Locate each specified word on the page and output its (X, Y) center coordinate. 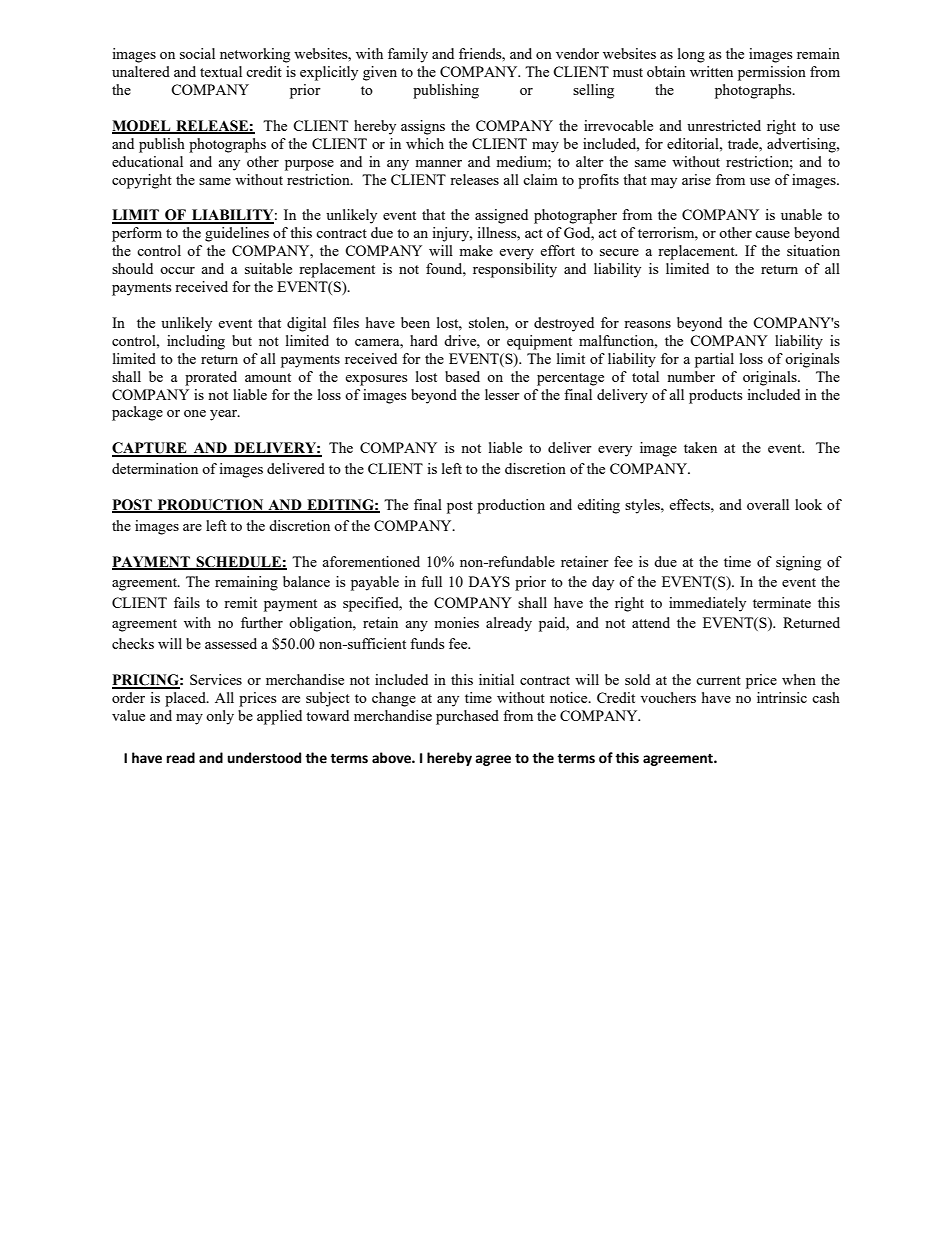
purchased (467, 717)
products (715, 396)
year (225, 415)
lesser (502, 394)
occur (177, 270)
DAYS (489, 581)
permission (772, 73)
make (476, 250)
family (408, 55)
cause (772, 234)
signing (798, 563)
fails (187, 602)
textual (221, 71)
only (220, 717)
